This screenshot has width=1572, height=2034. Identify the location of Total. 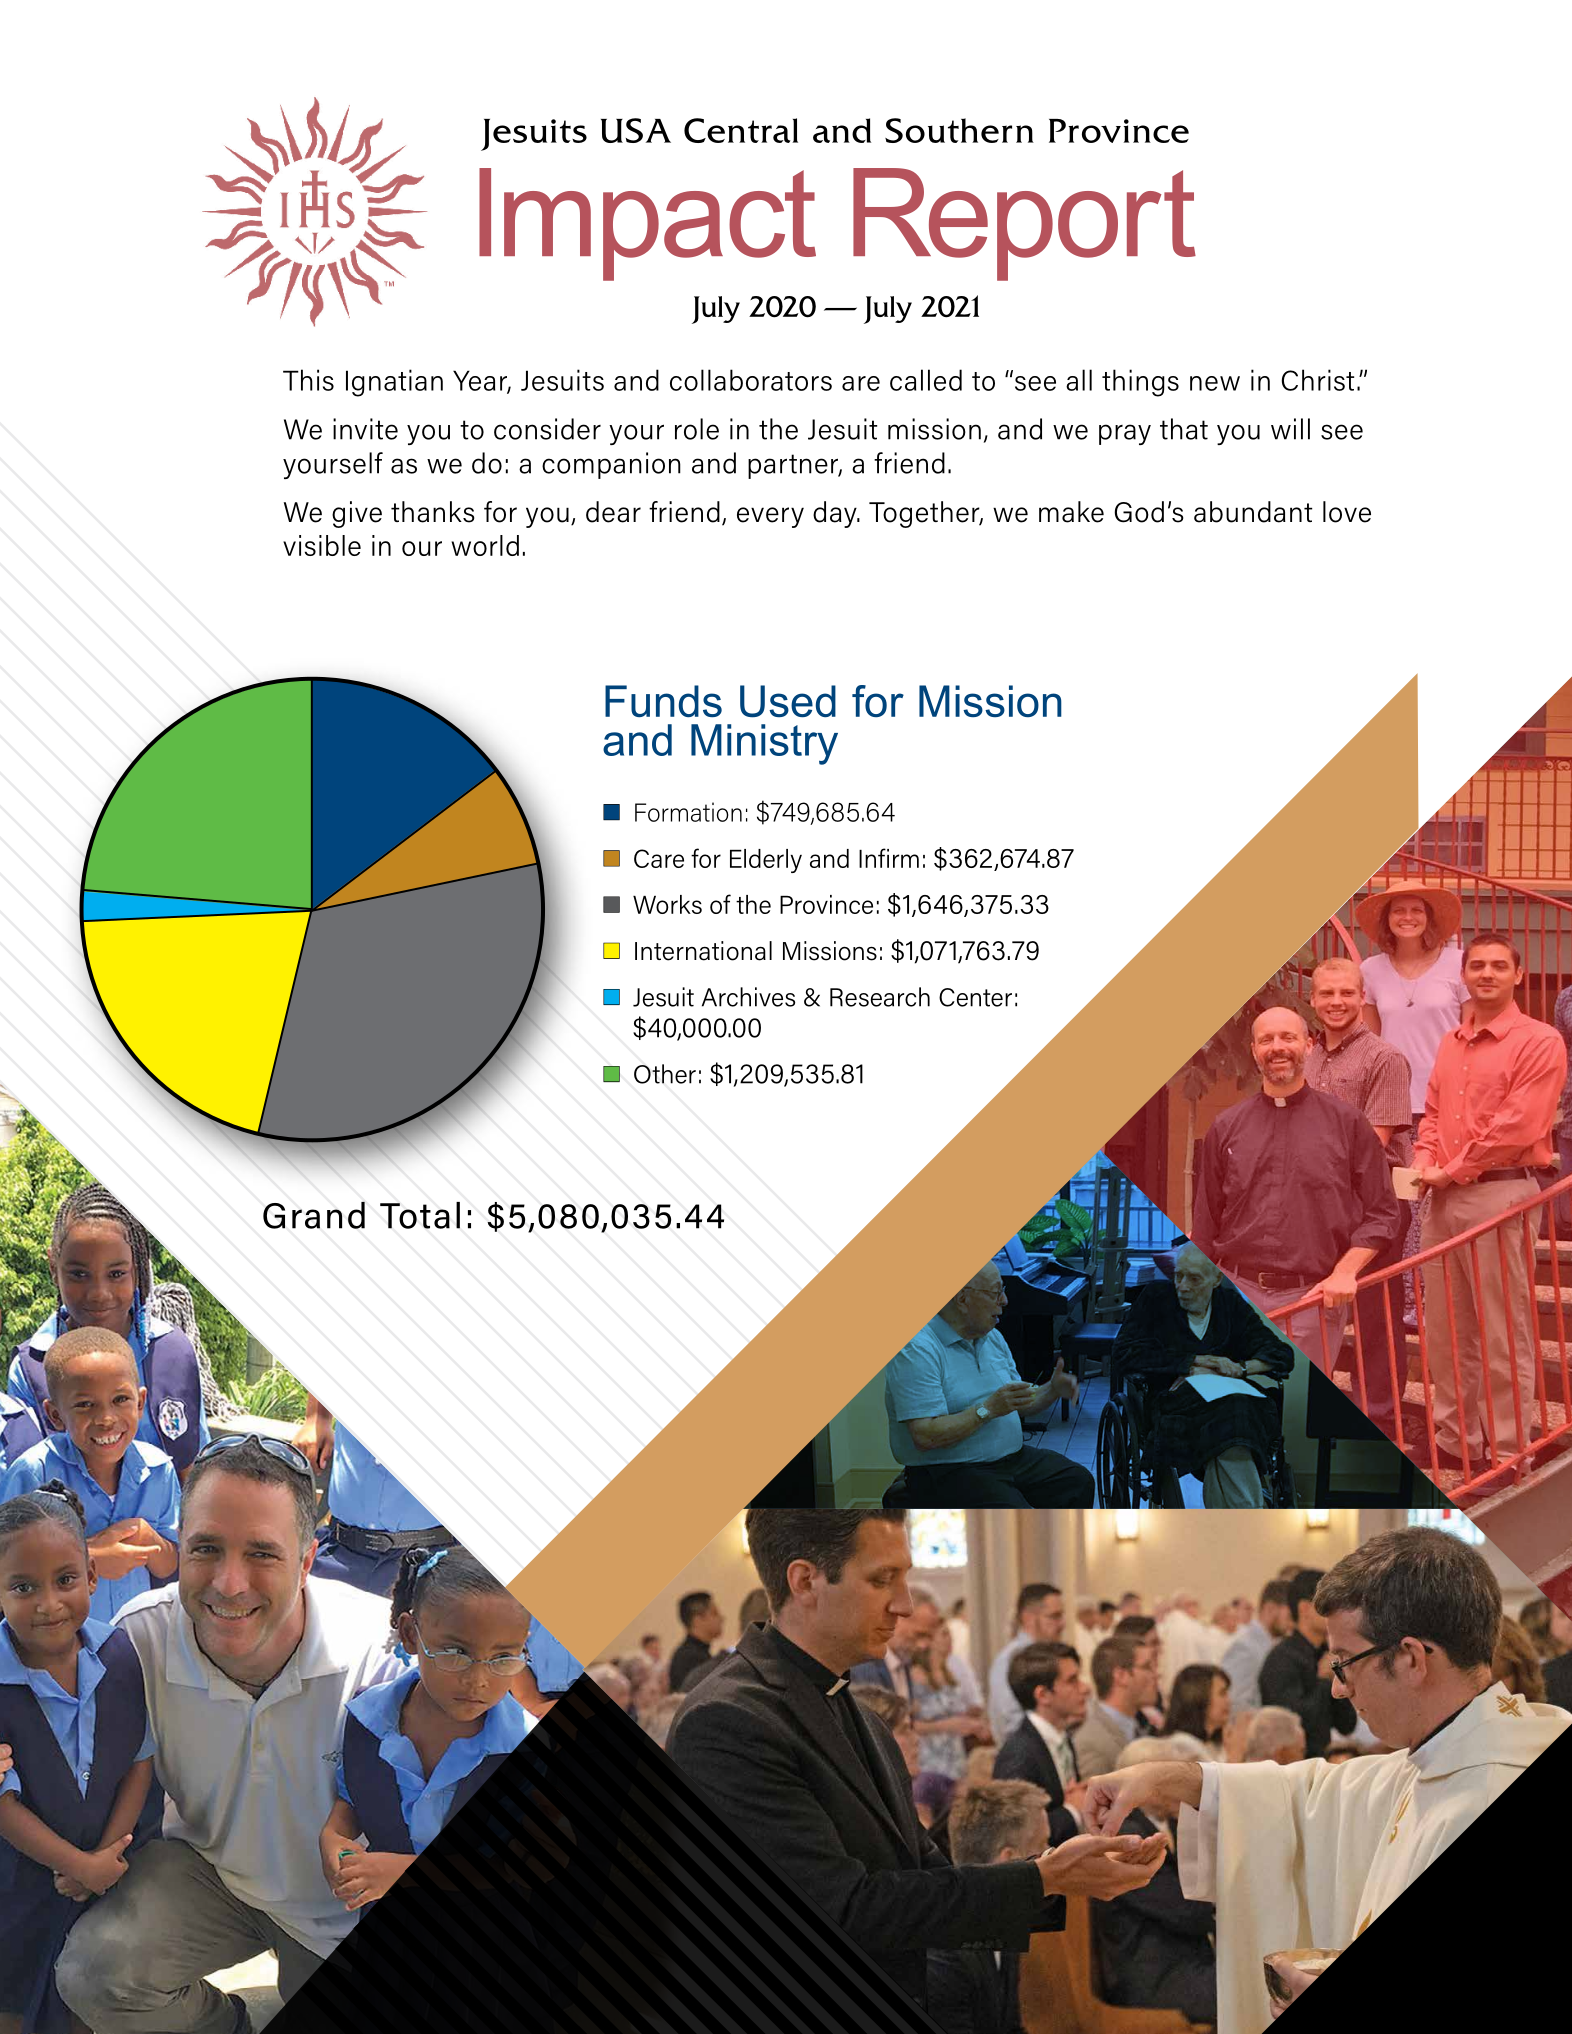
(420, 1215).
